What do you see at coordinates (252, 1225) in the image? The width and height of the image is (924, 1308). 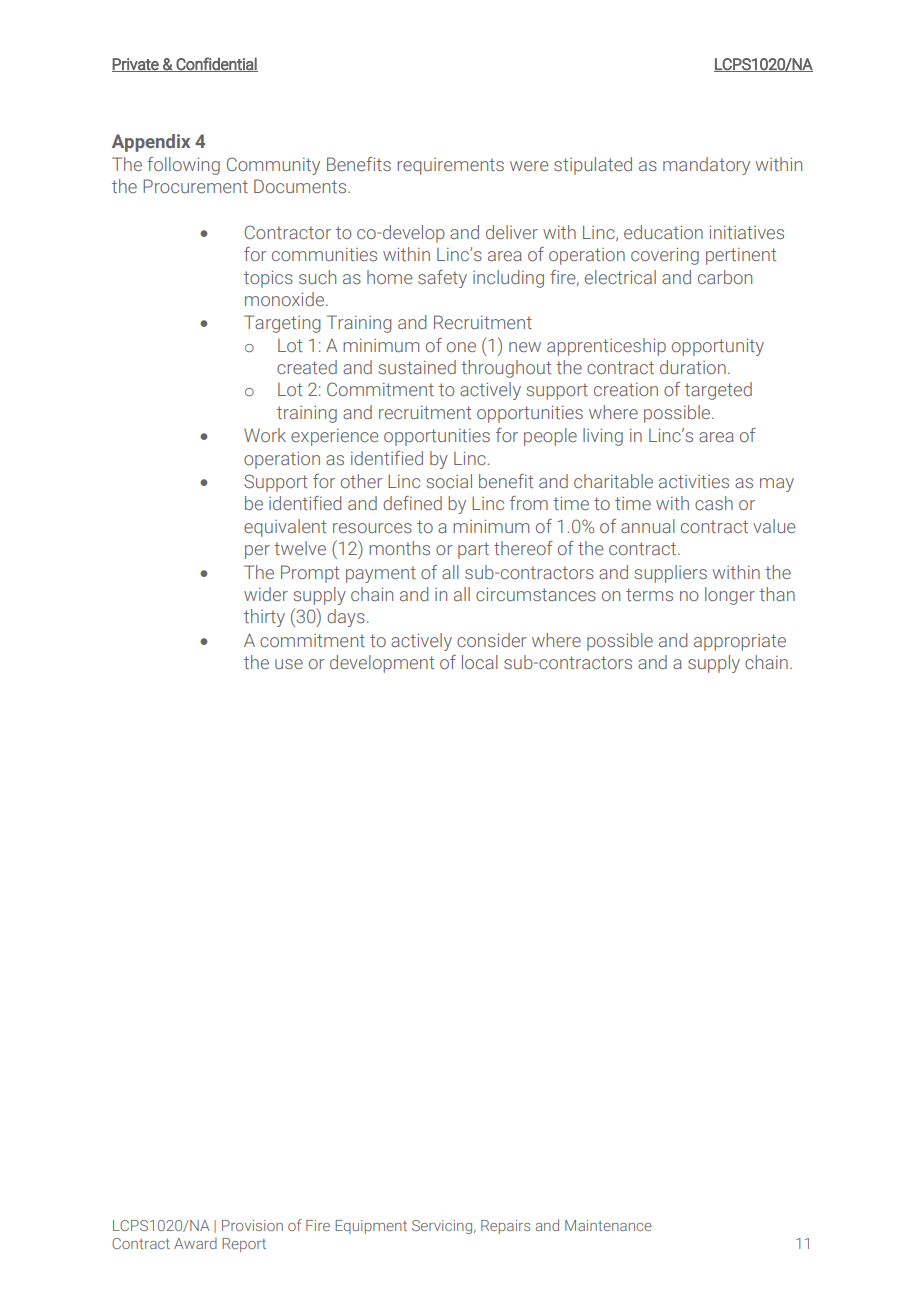 I see `Provision` at bounding box center [252, 1225].
